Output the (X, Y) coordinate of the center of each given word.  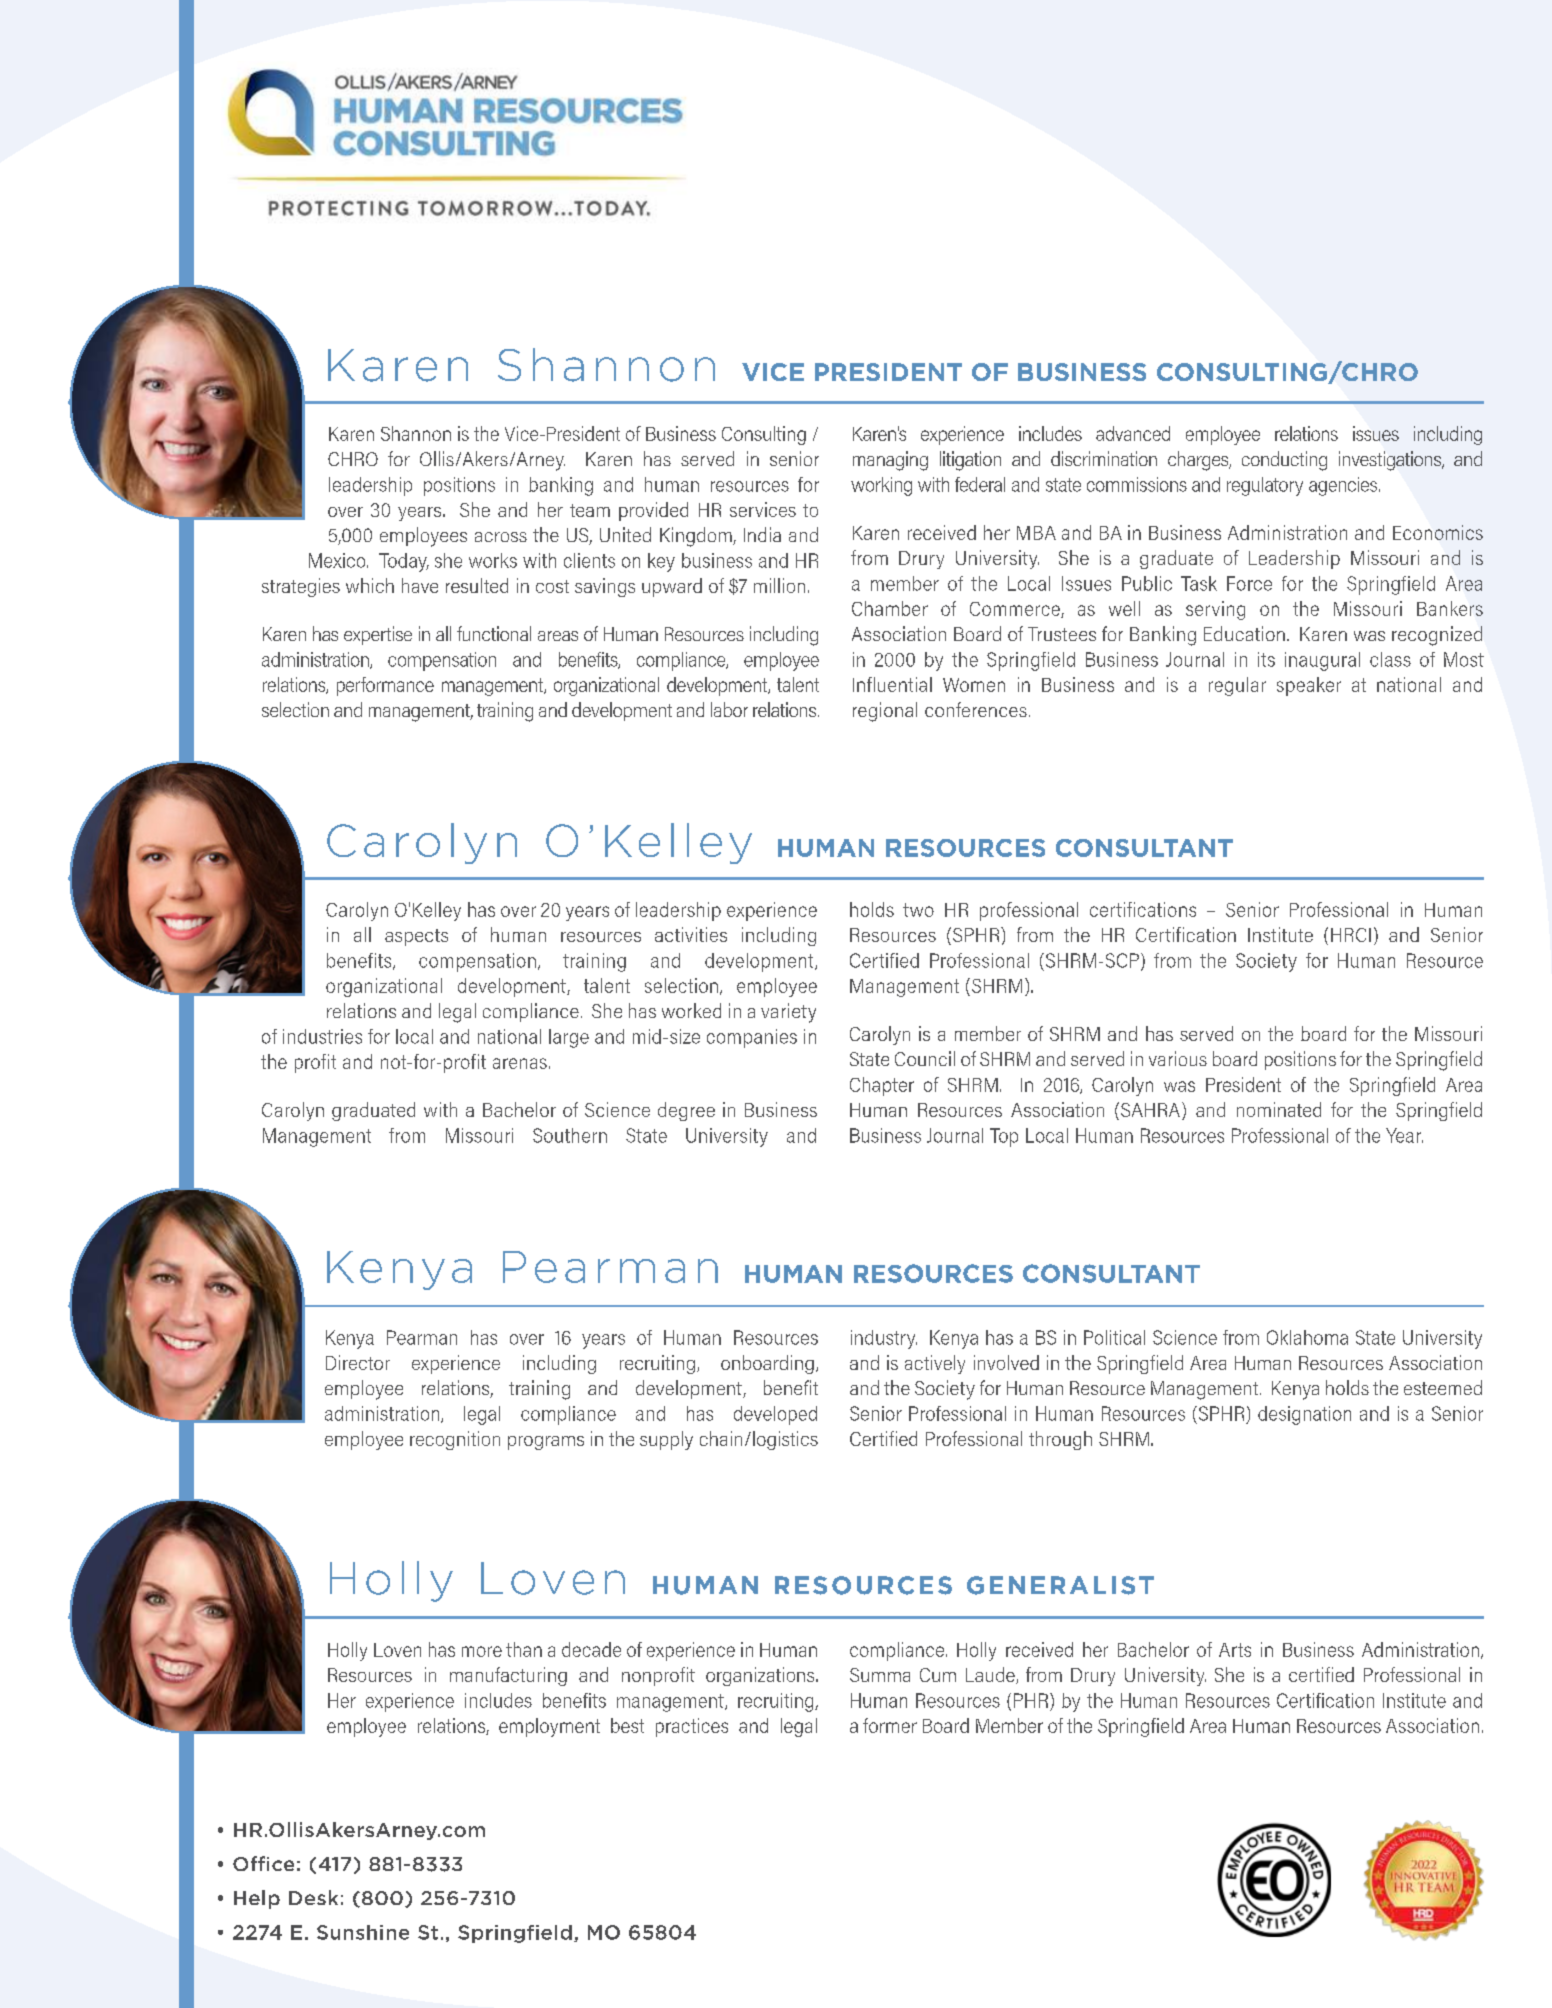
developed (775, 1415)
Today (404, 562)
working (881, 486)
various (1178, 1058)
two (918, 910)
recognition (455, 1440)
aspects (416, 937)
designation (1304, 1415)
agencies (1344, 486)
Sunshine (363, 1932)
